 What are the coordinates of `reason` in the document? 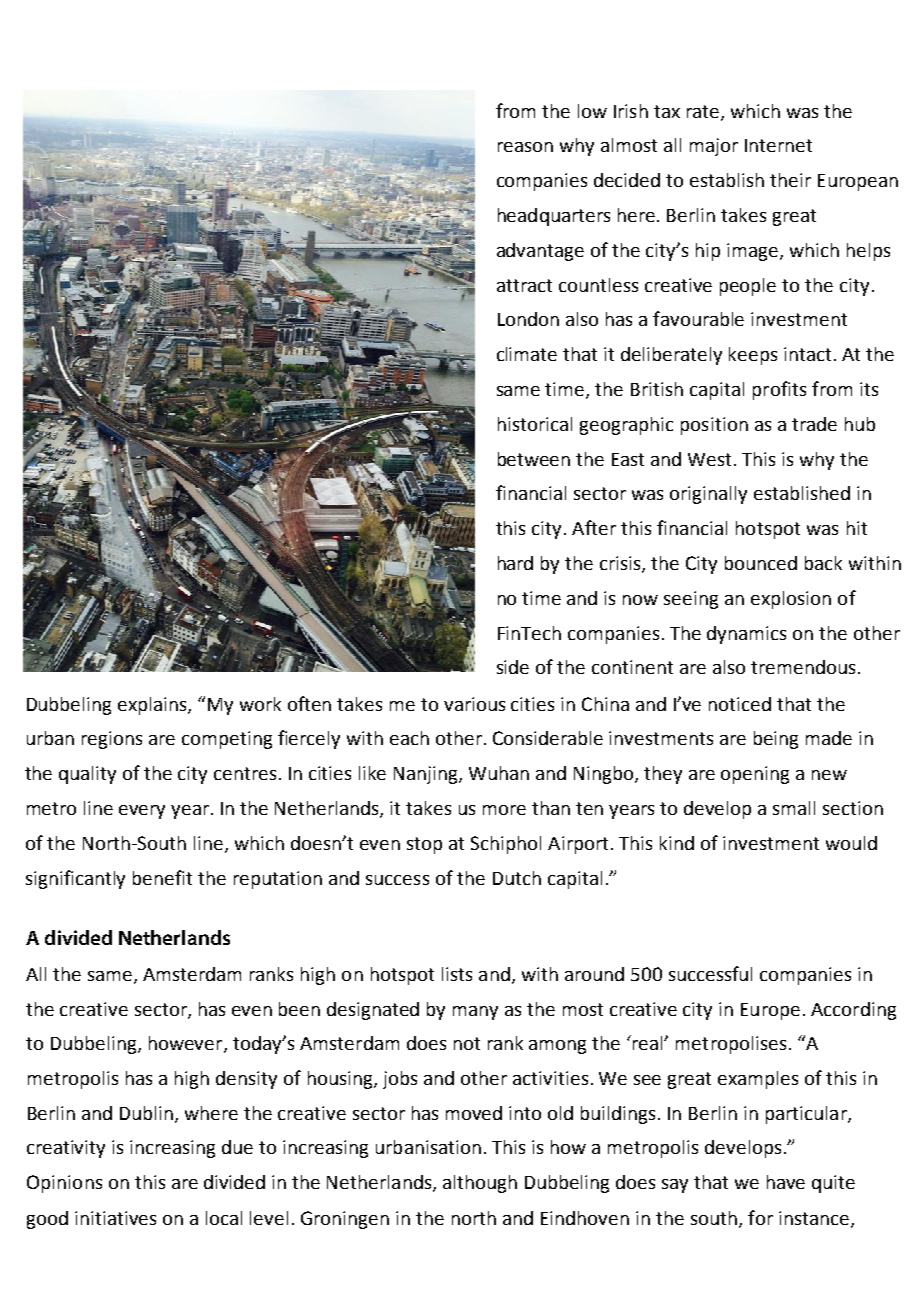 It's located at (525, 147).
